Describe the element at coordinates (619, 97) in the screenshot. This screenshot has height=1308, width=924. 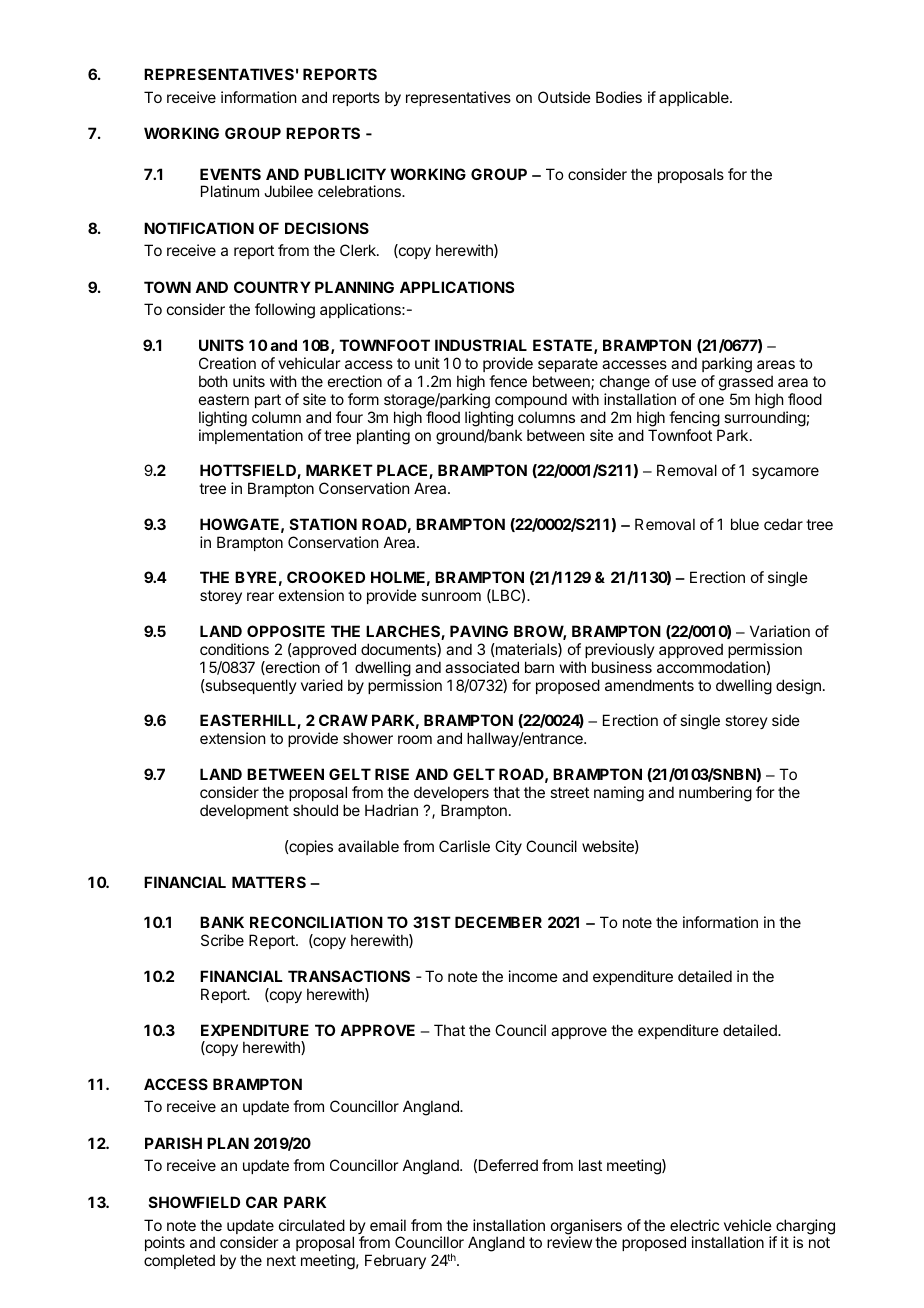
I see `Bodies` at that location.
